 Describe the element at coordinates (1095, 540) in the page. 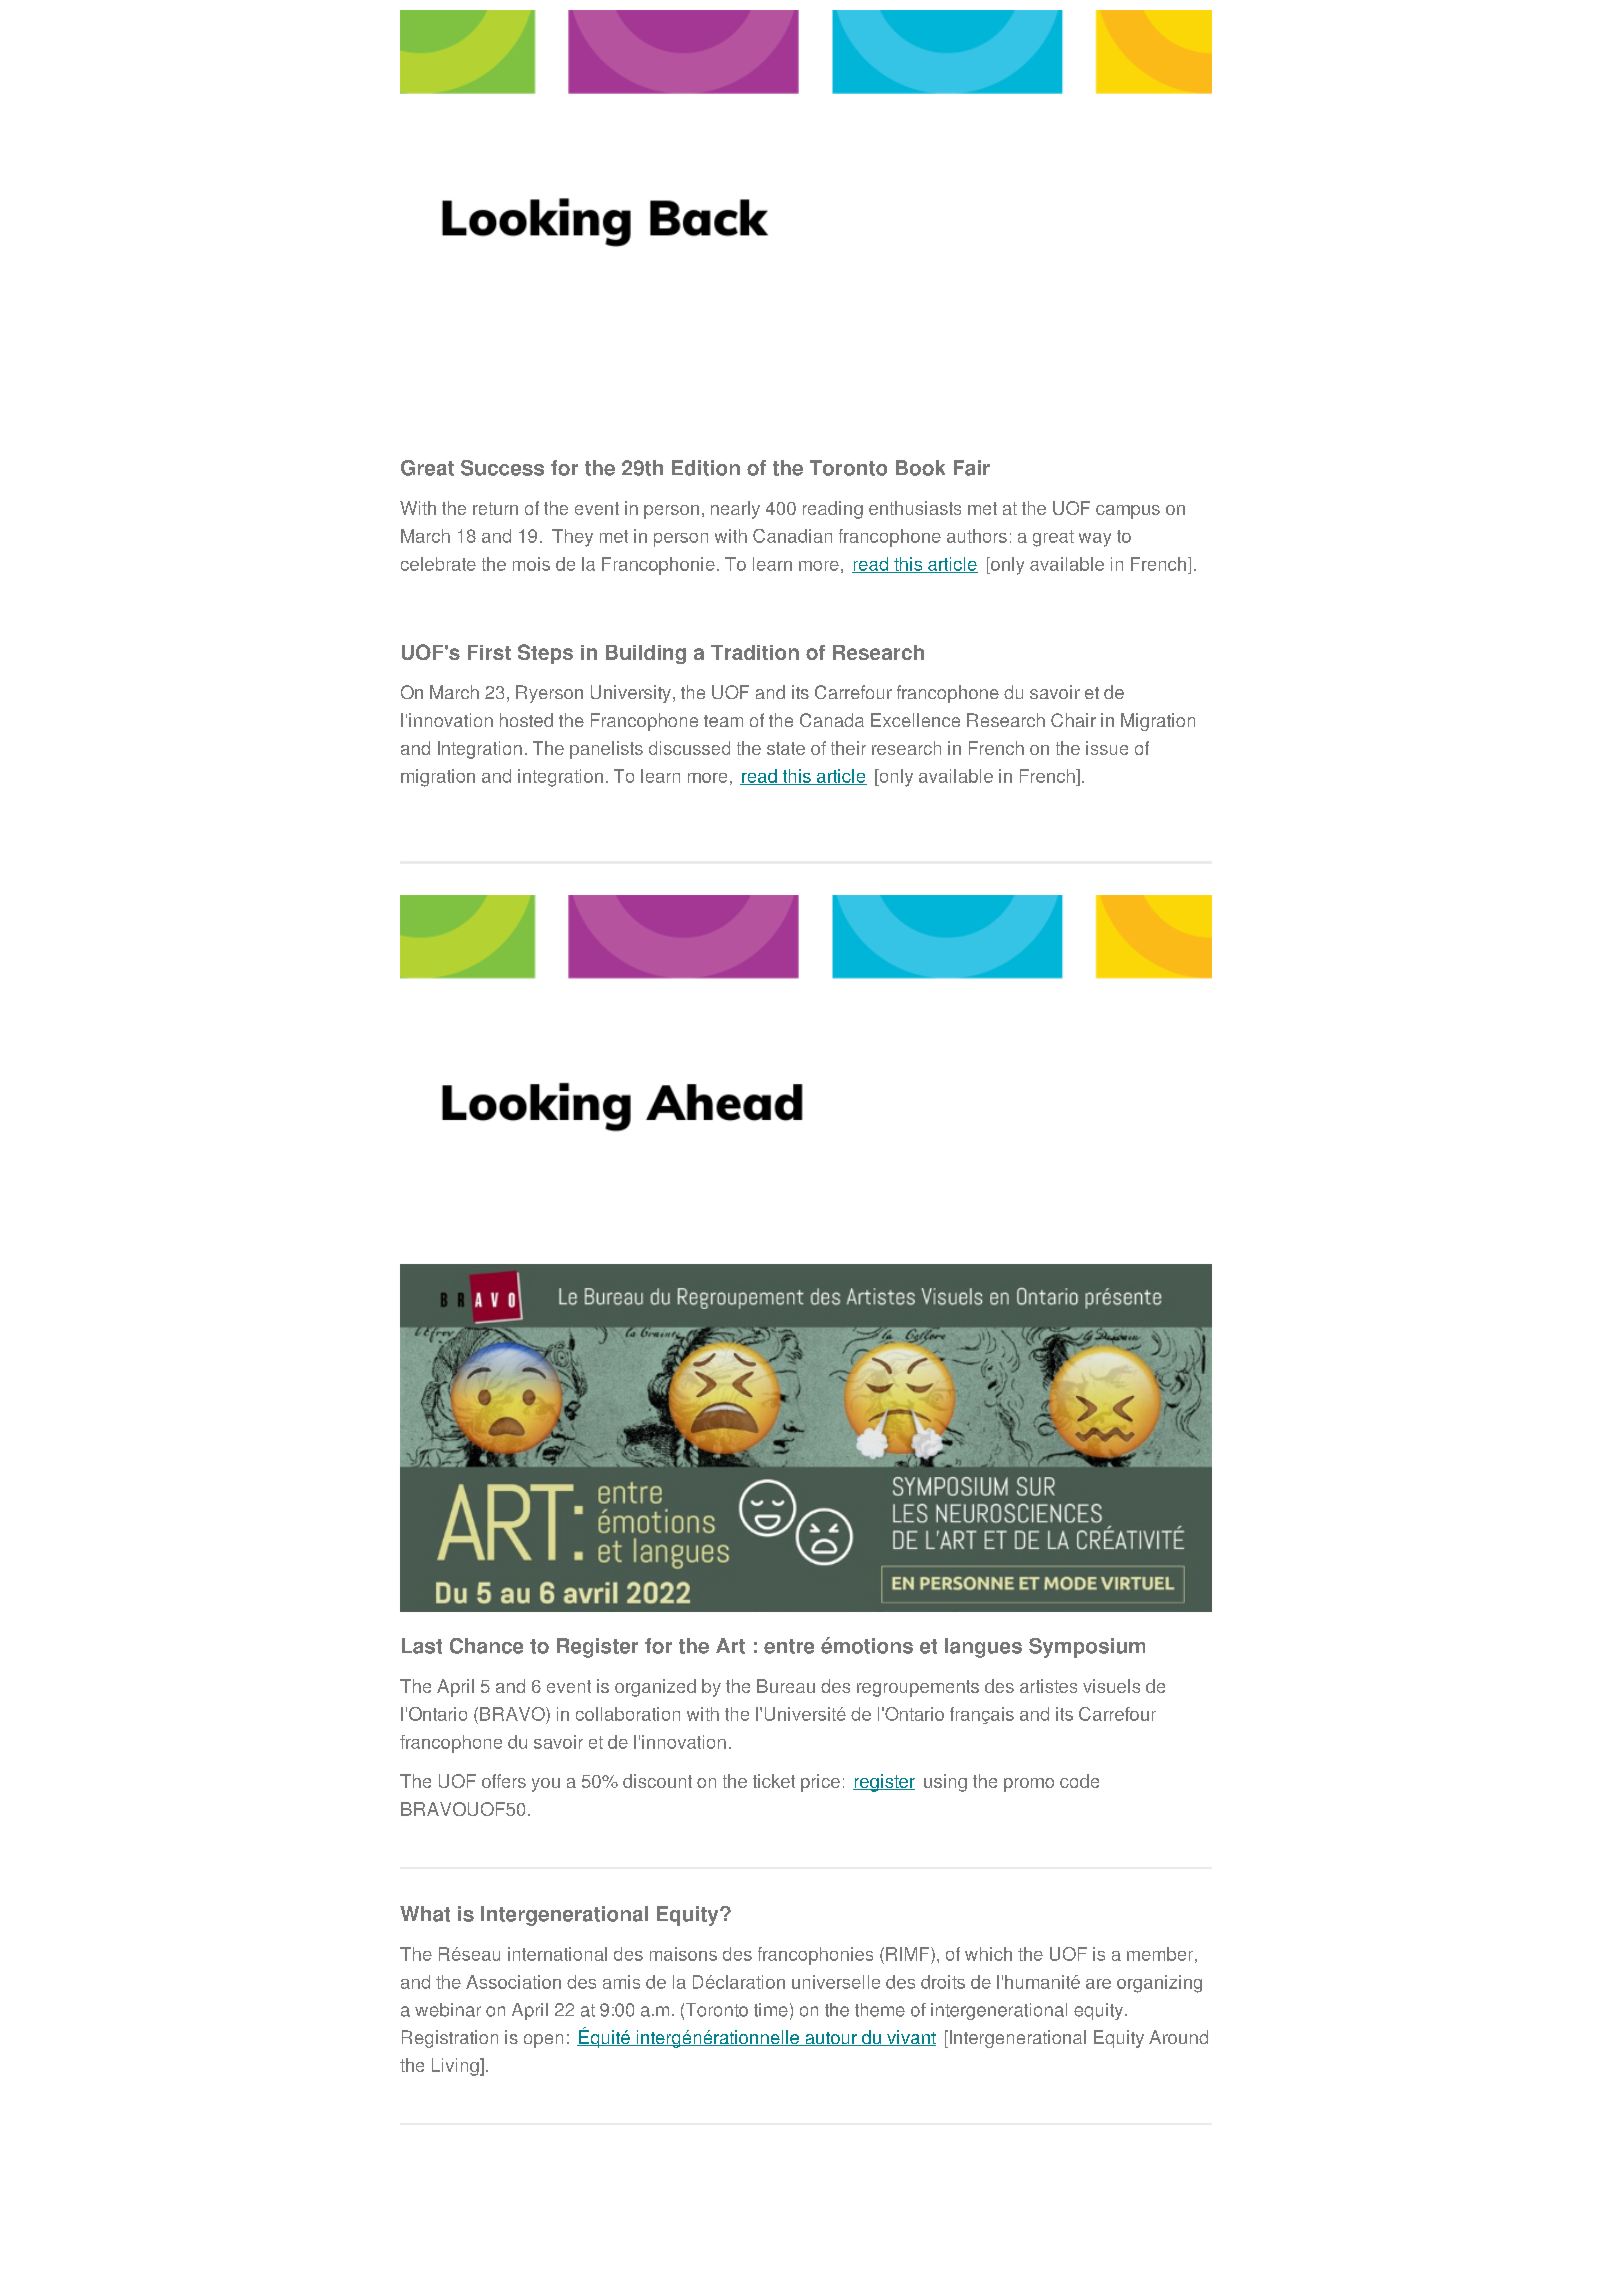

I see `way` at that location.
